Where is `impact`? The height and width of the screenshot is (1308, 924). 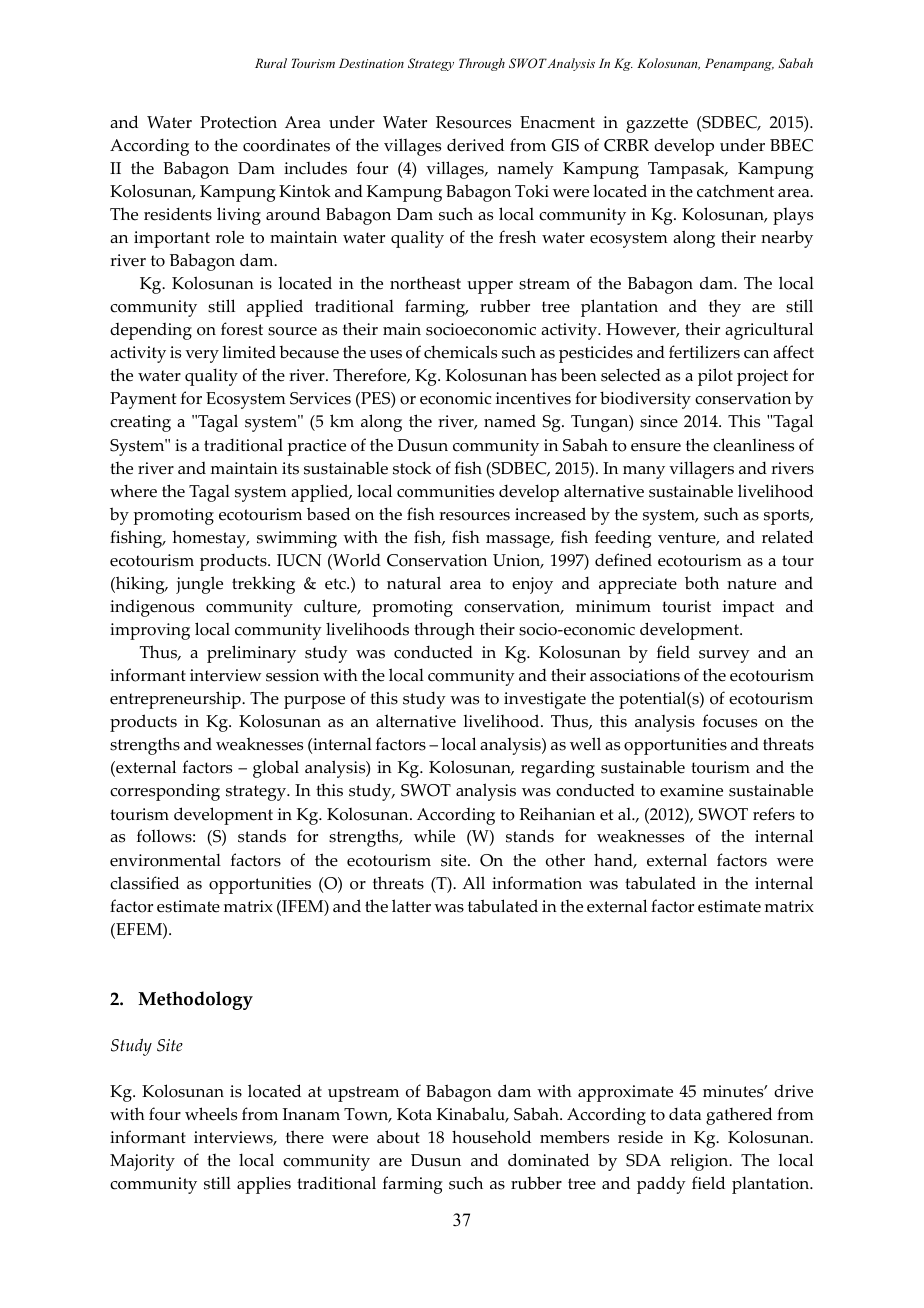
impact is located at coordinates (748, 608).
